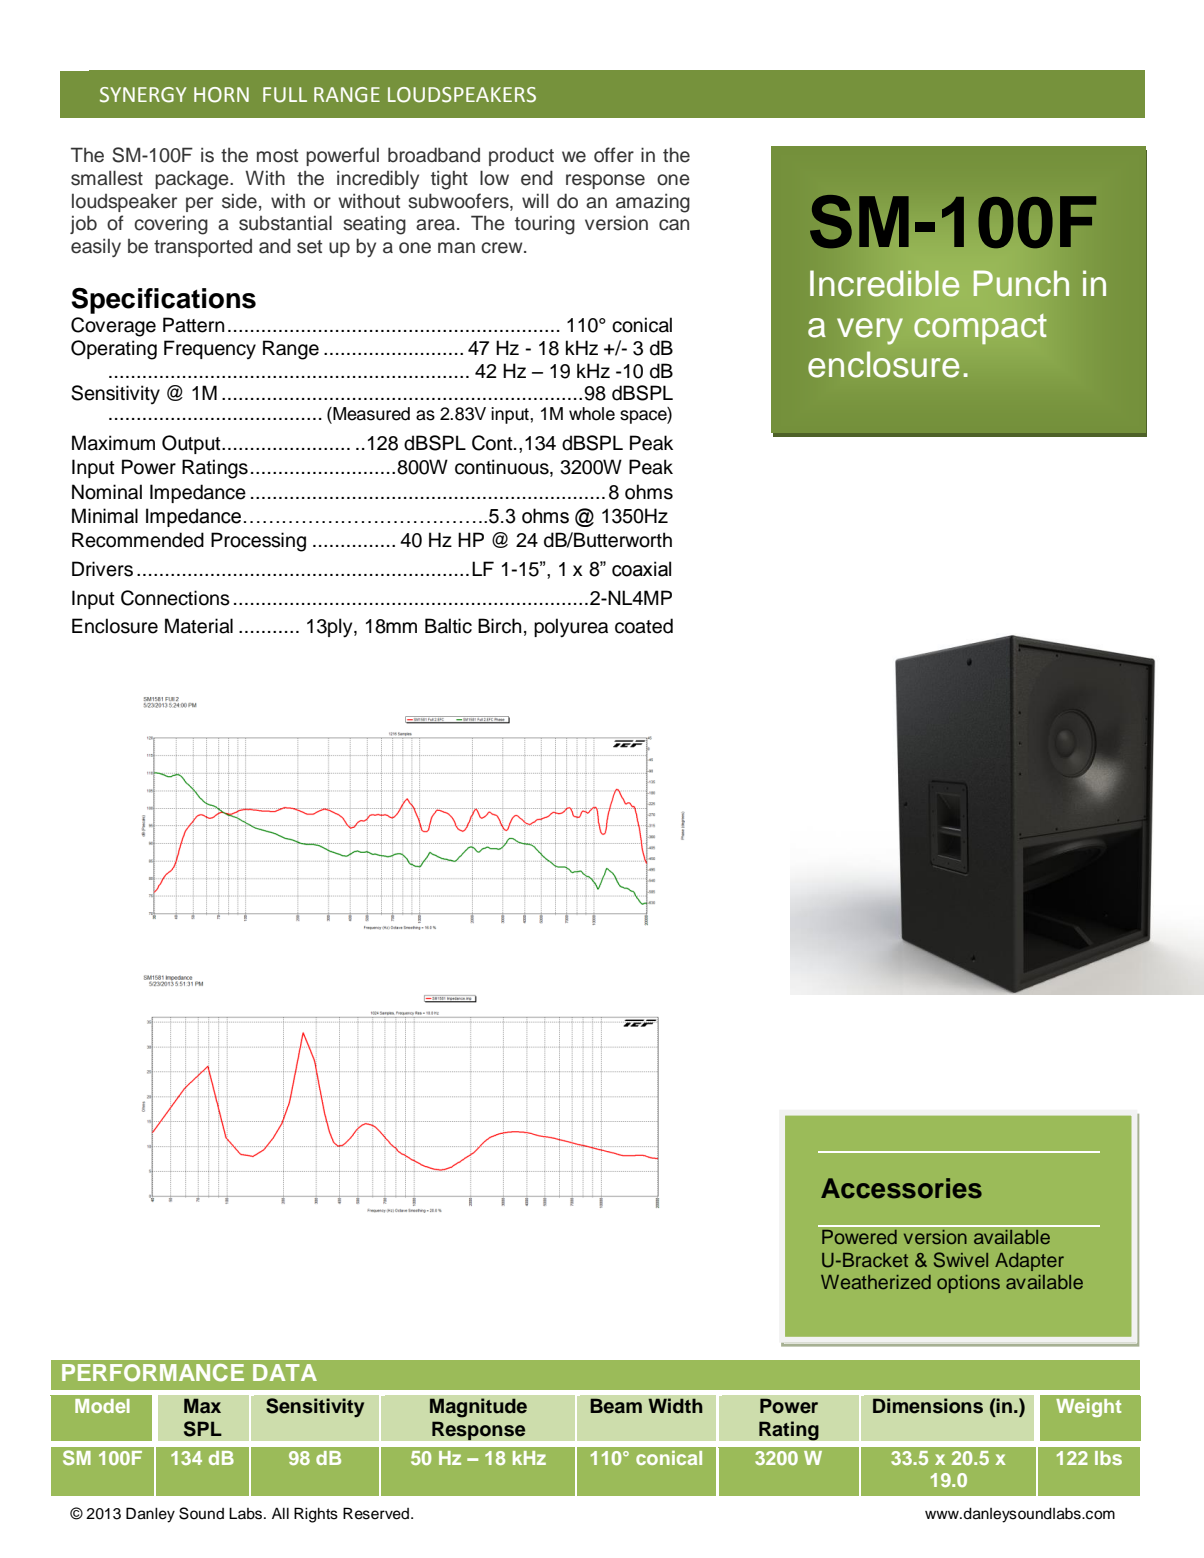 The width and height of the page is (1204, 1558). Describe the element at coordinates (644, 626) in the page. I see `coated` at that location.
